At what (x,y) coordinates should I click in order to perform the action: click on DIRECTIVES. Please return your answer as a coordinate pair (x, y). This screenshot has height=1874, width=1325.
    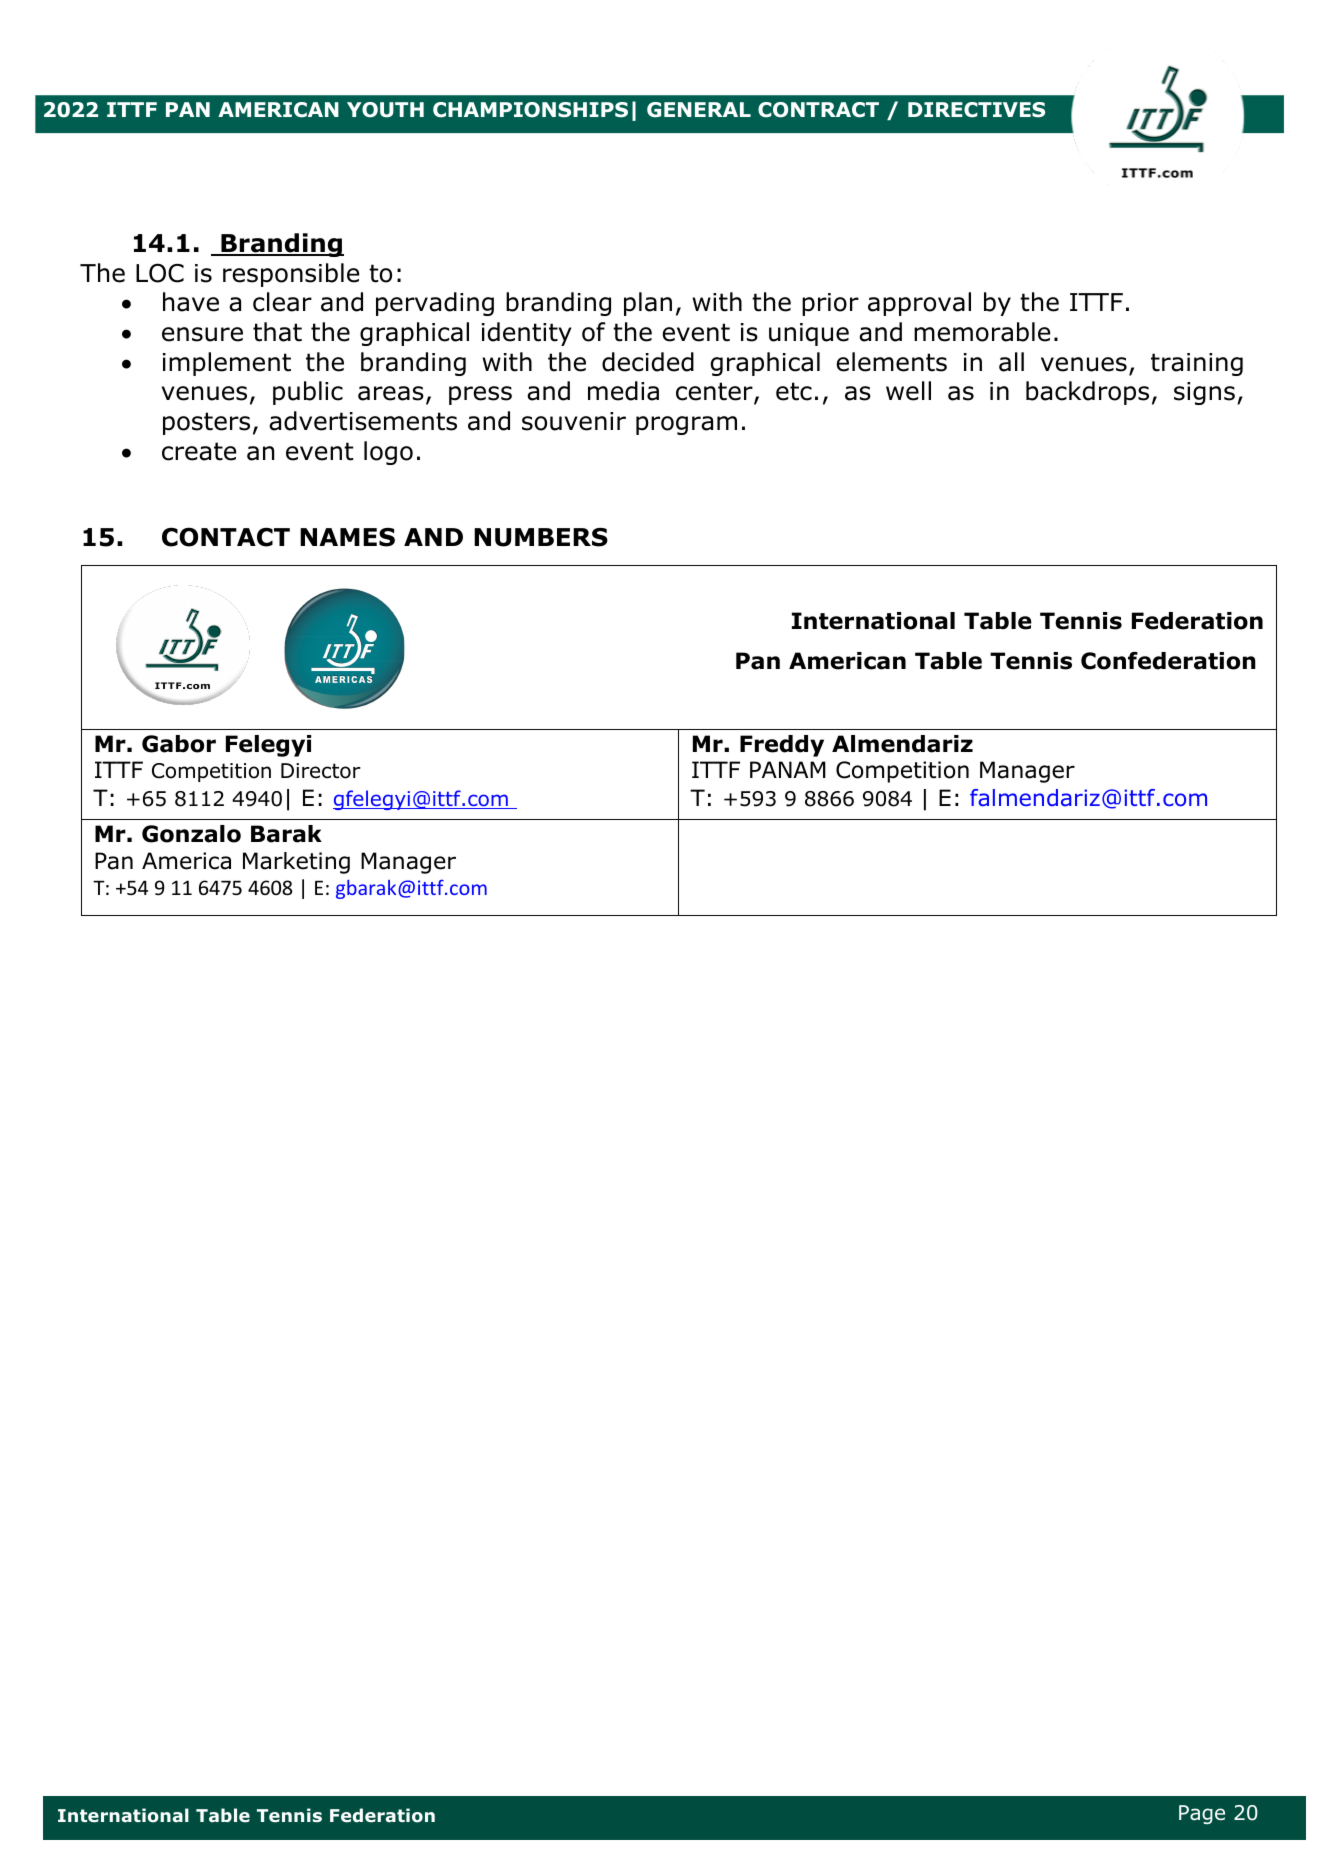
    Looking at the image, I should click on (976, 110).
